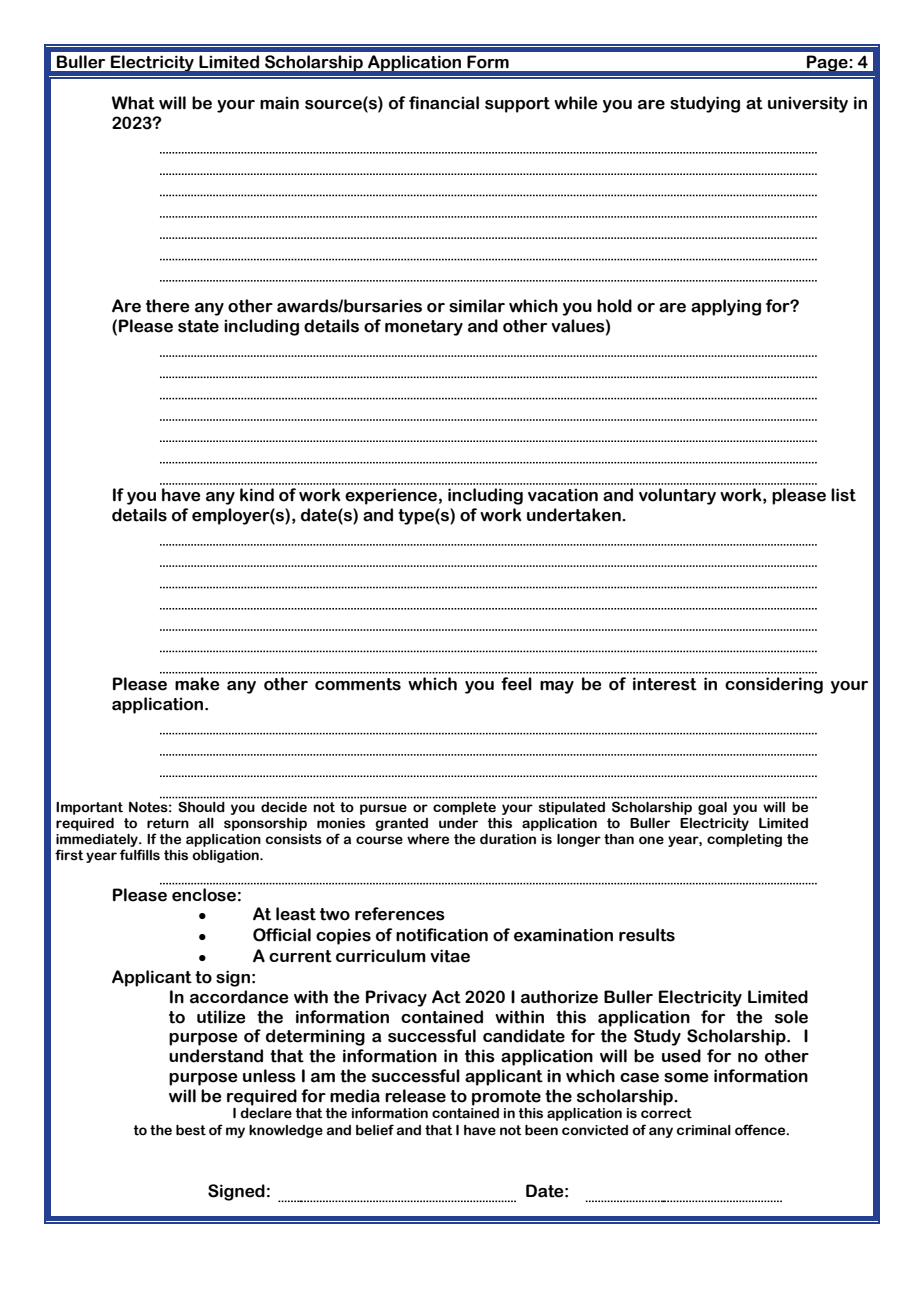  I want to click on best, so click(191, 1130).
